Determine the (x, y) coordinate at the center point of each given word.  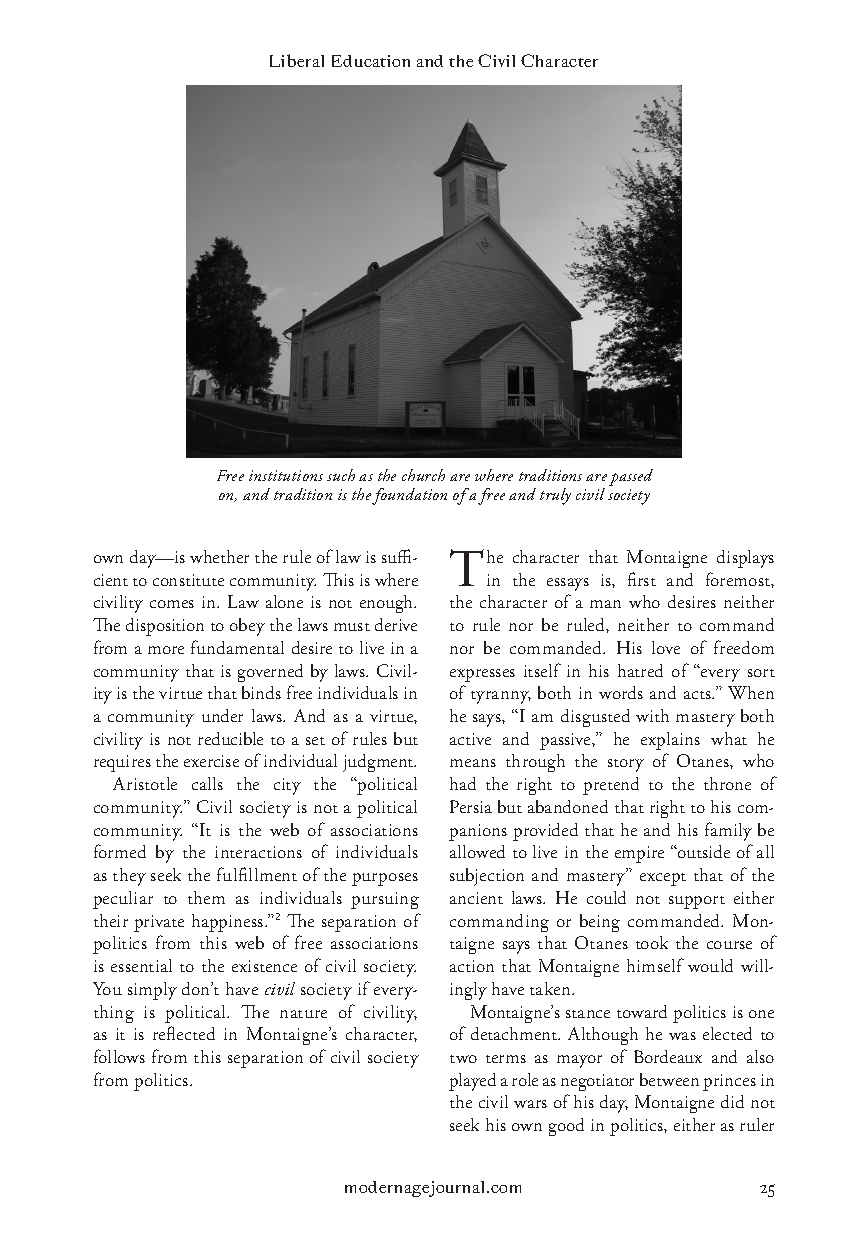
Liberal (297, 60)
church (423, 475)
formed (120, 851)
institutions (286, 475)
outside (703, 851)
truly (555, 496)
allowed (477, 851)
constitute (188, 580)
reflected (184, 1033)
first (642, 579)
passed (631, 477)
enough (388, 604)
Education (371, 61)
